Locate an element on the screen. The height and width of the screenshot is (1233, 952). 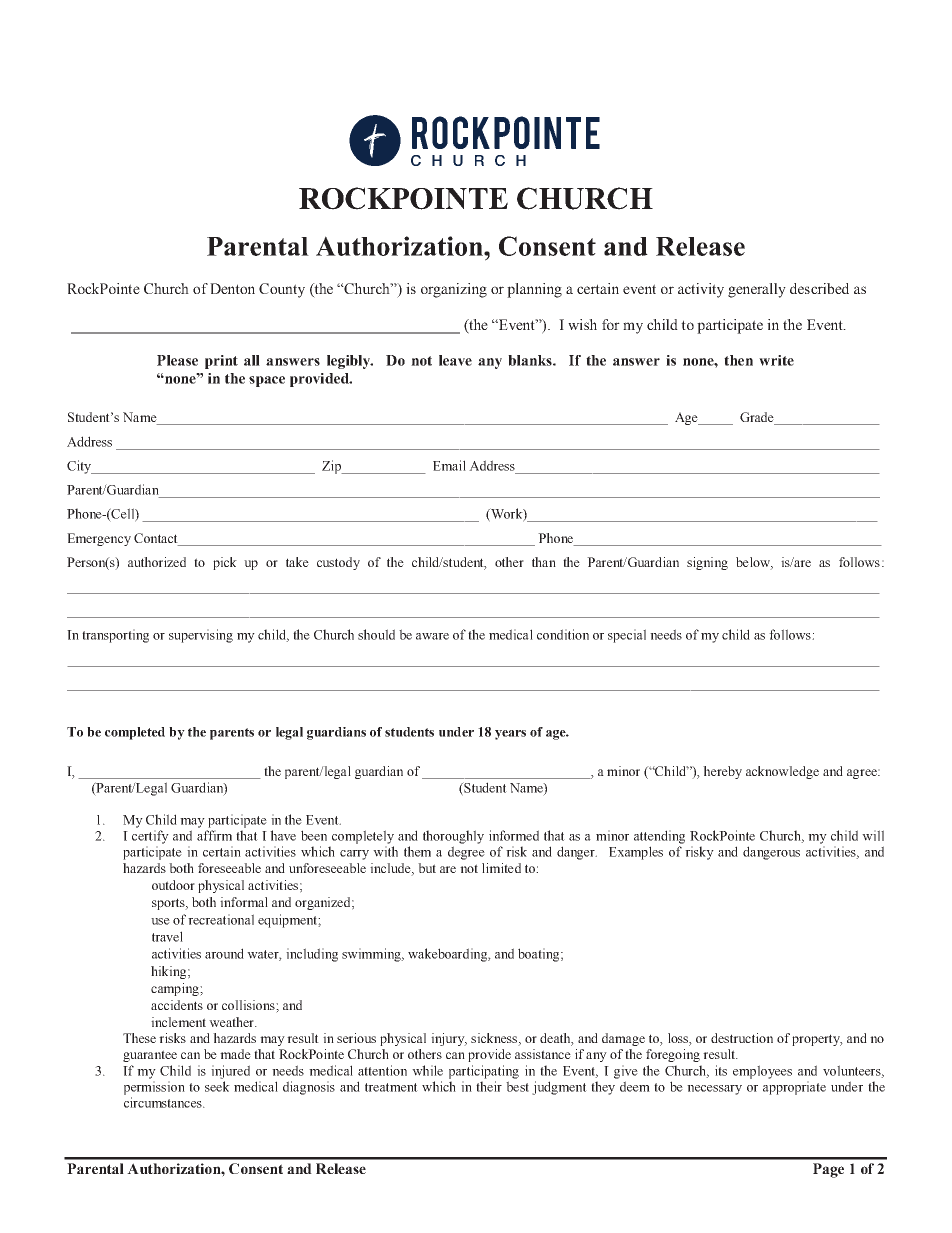
Denton is located at coordinates (232, 288).
